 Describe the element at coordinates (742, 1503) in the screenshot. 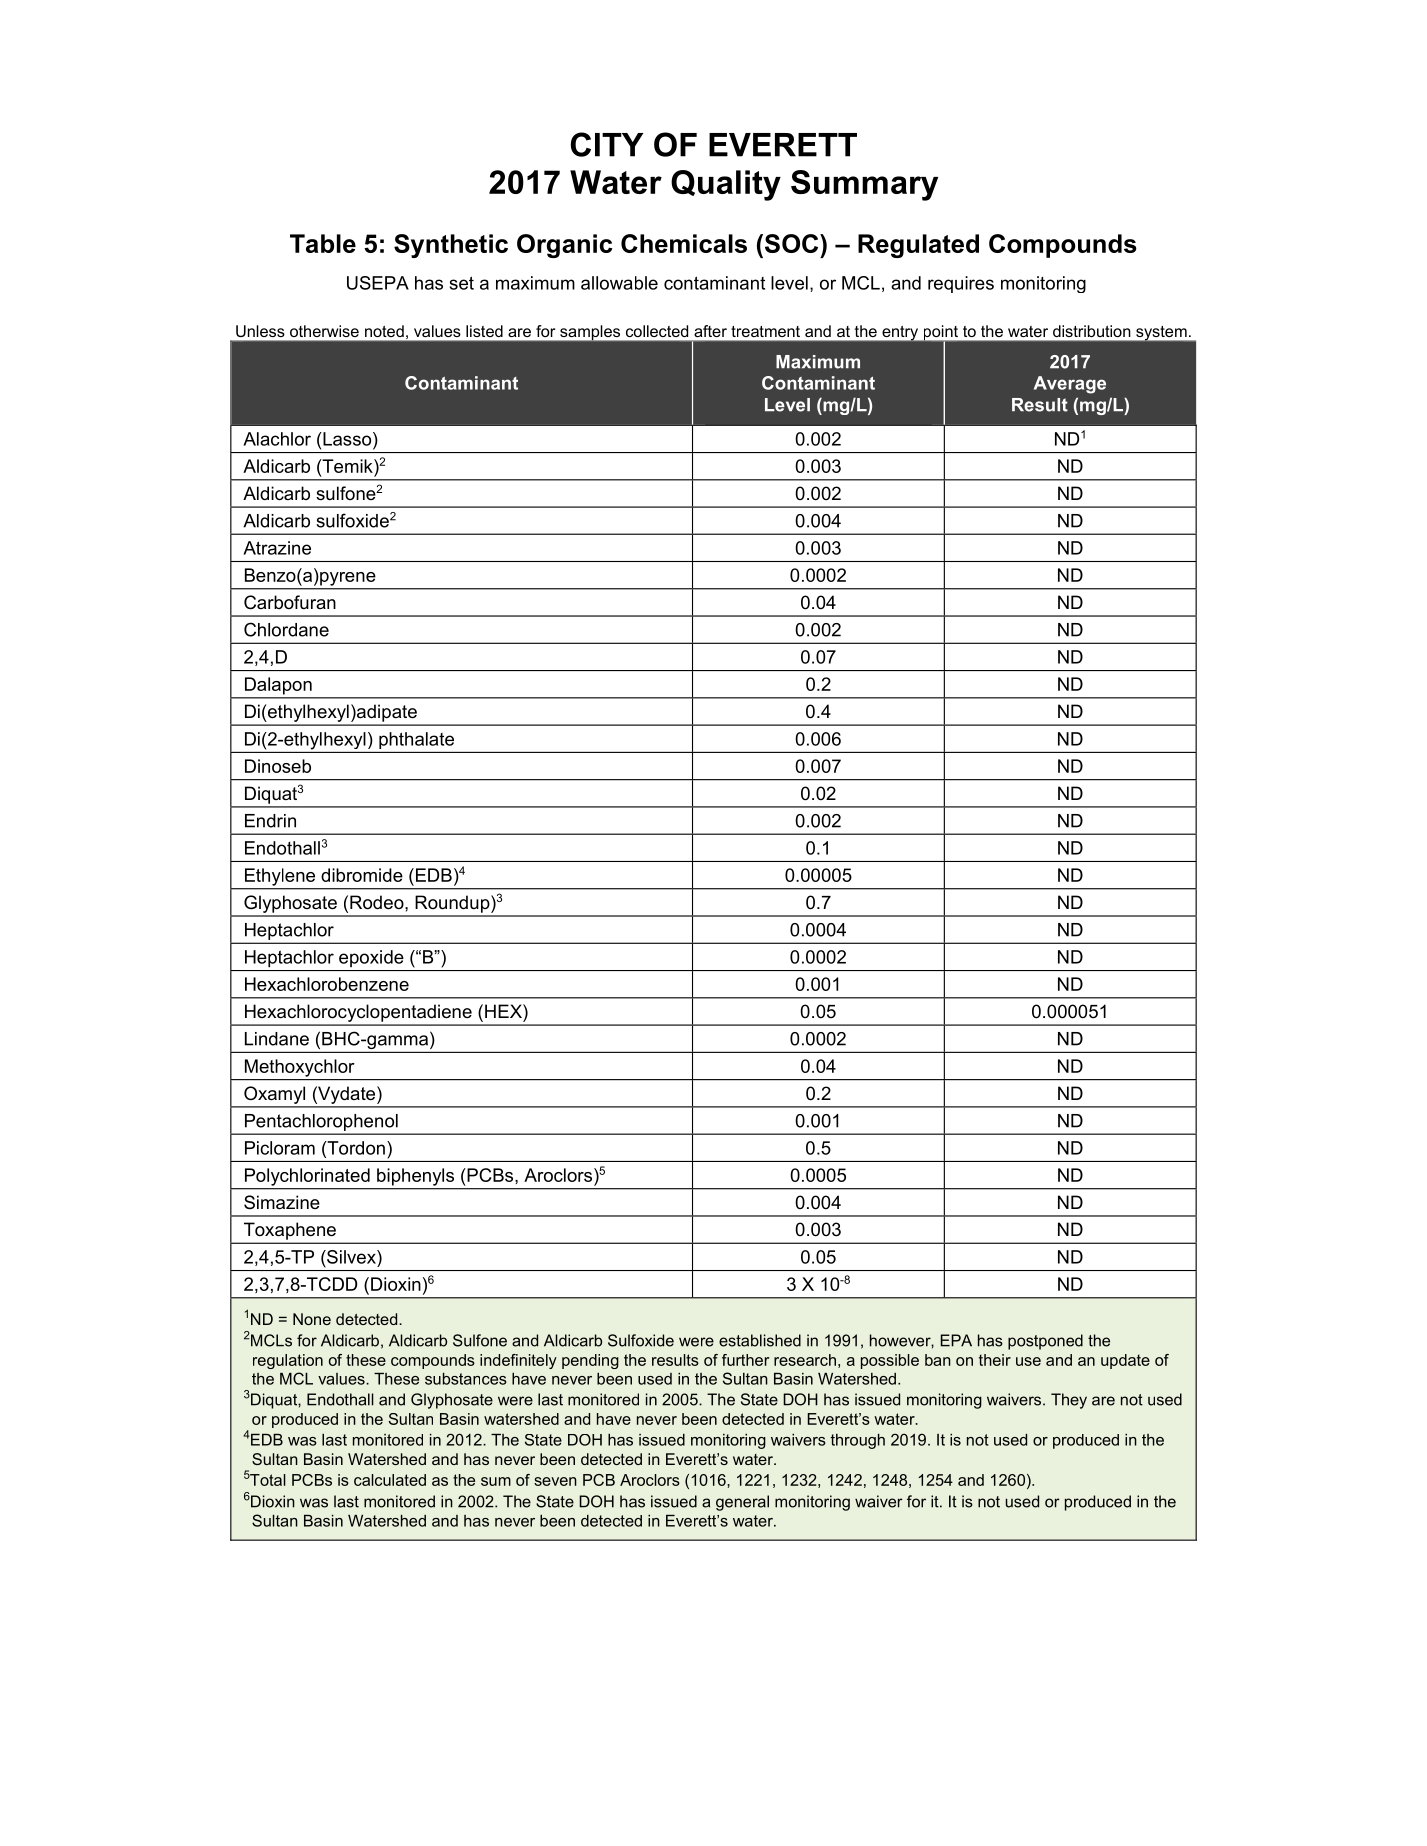

I see `general` at that location.
